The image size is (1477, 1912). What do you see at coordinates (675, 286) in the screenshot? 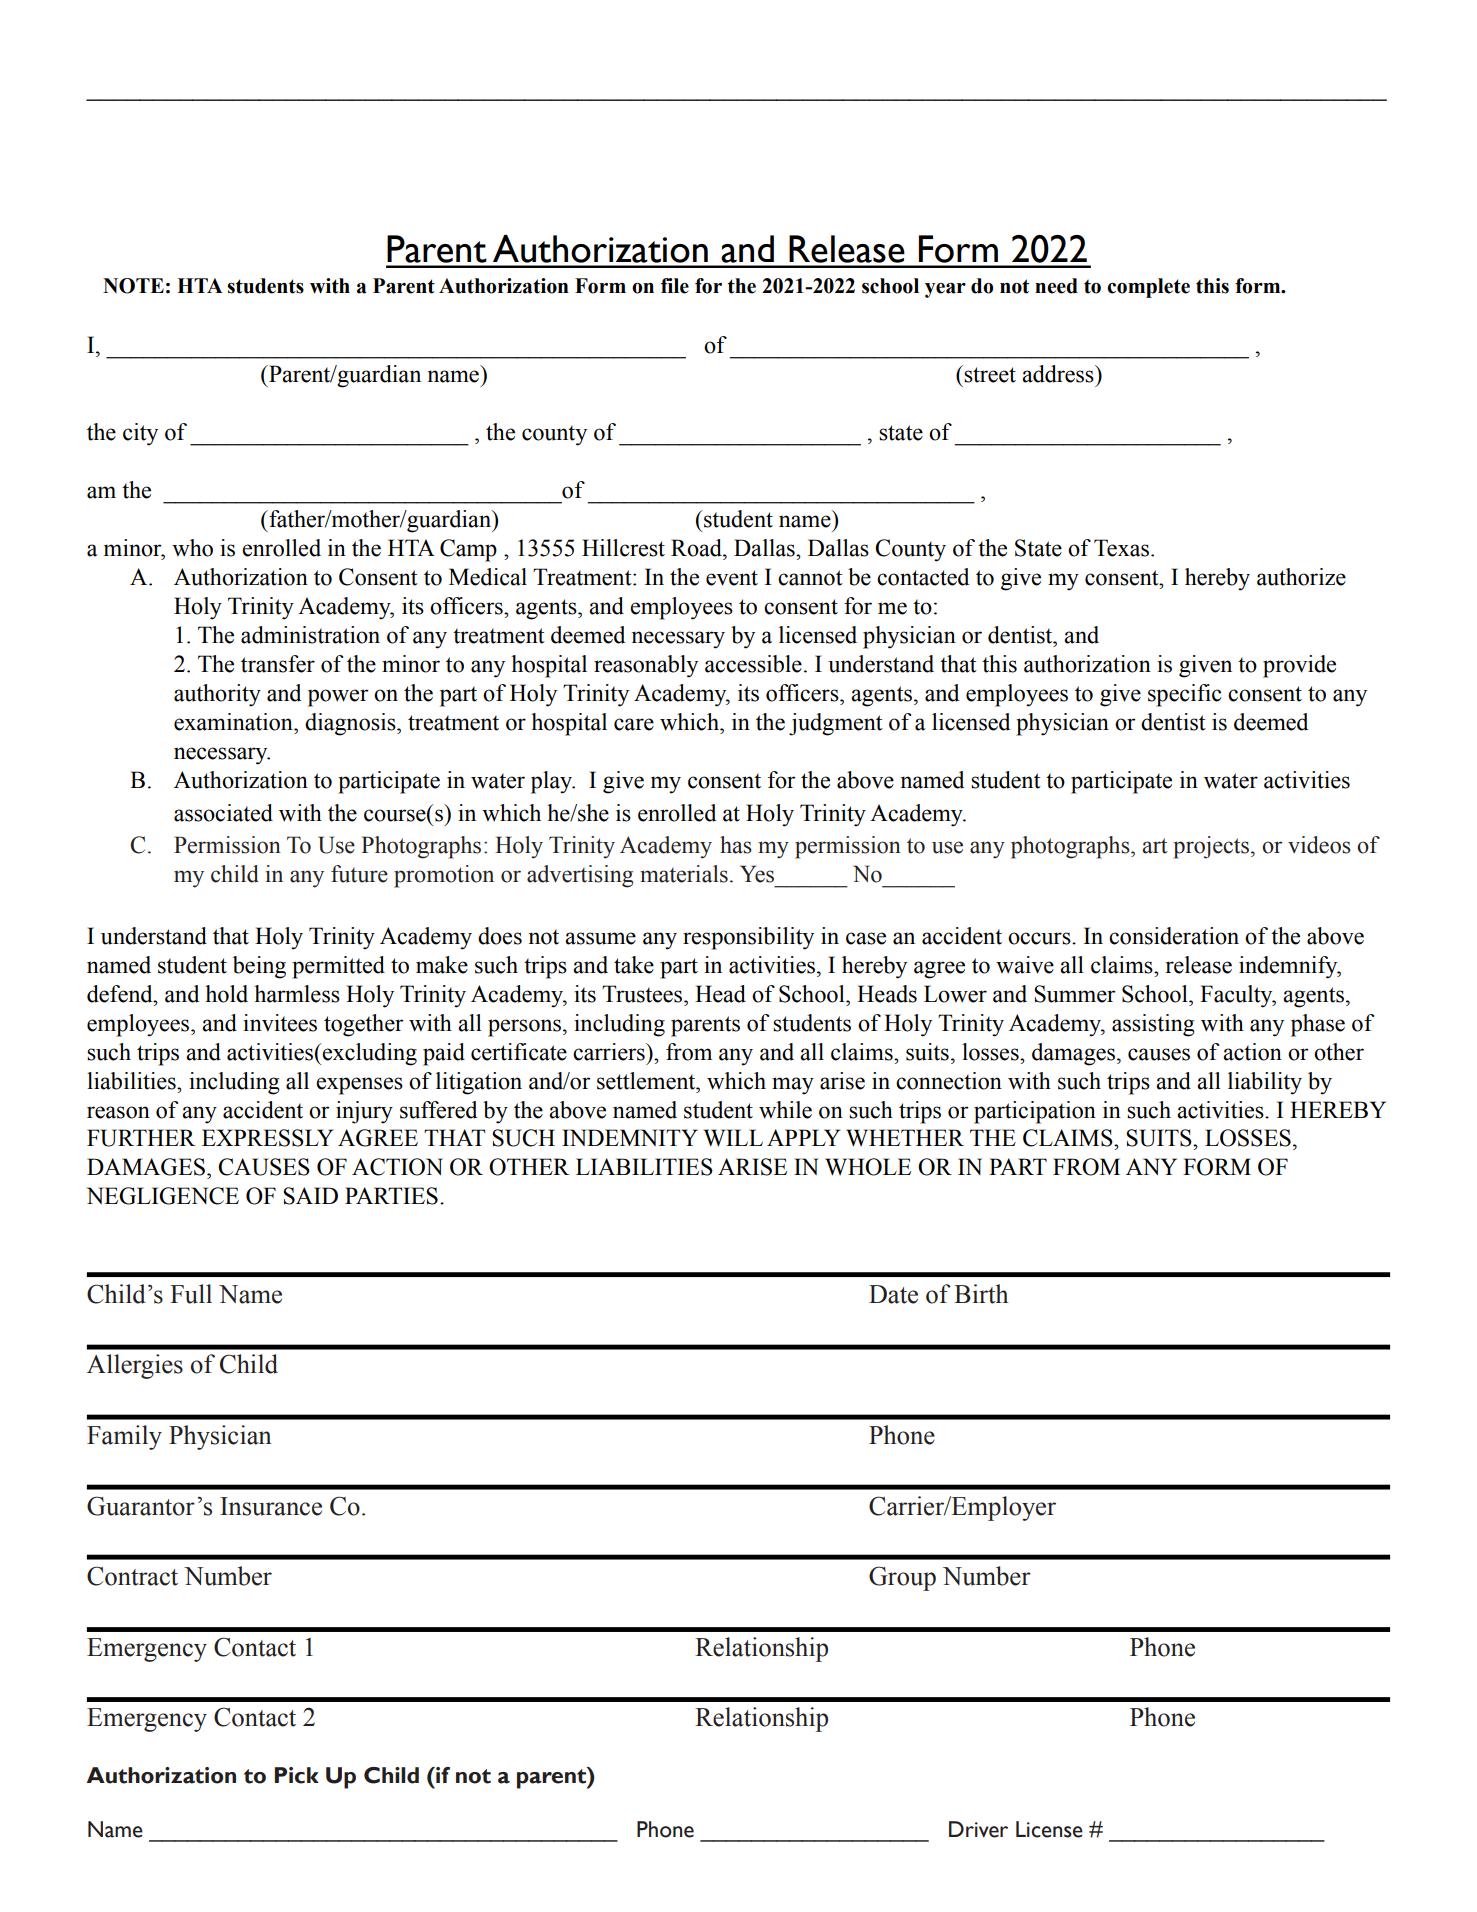
I see `file` at bounding box center [675, 286].
